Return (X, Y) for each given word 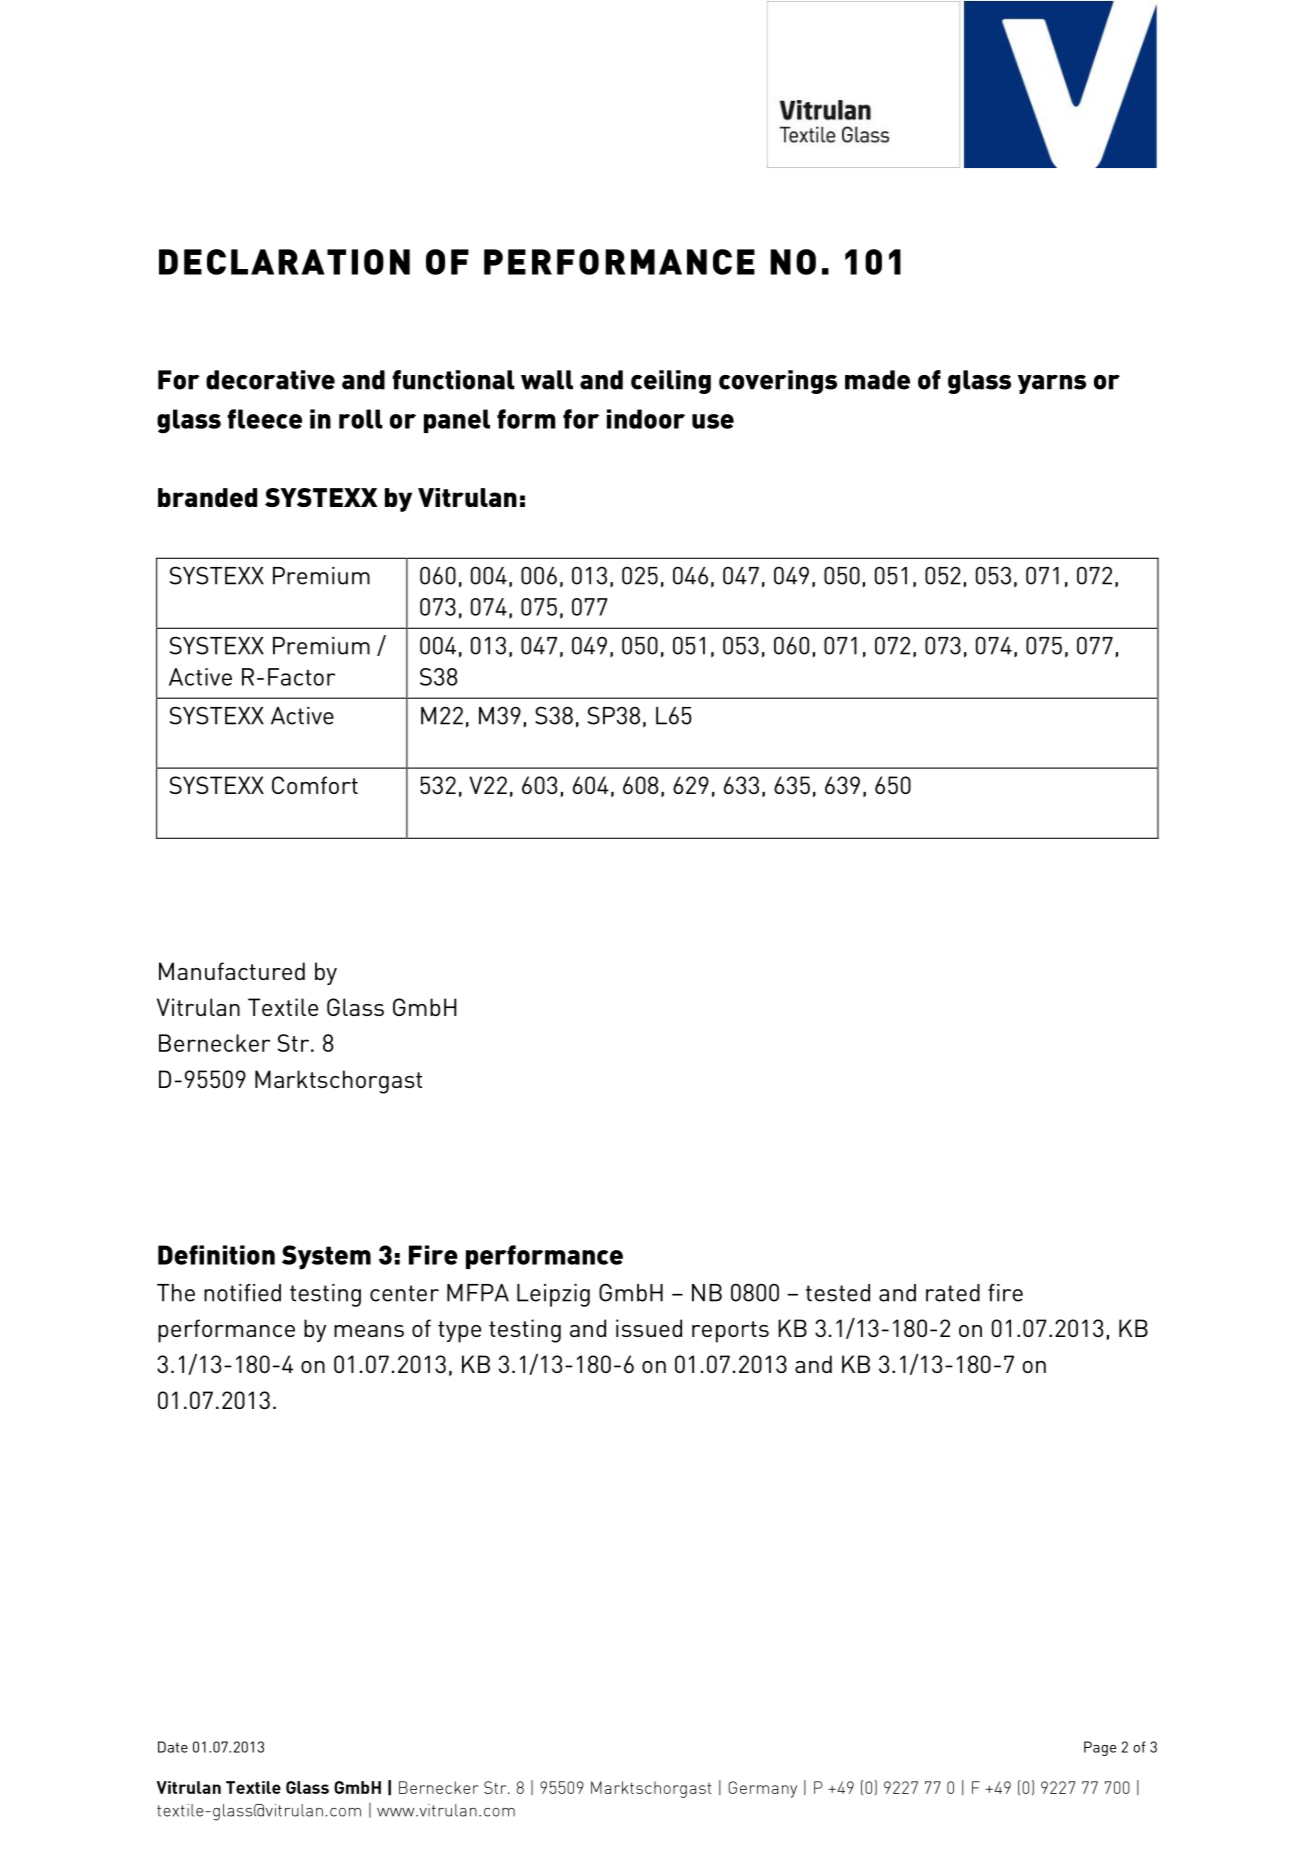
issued (649, 1328)
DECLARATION (284, 262)
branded (207, 497)
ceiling (671, 382)
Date (173, 1747)
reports (730, 1332)
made (877, 380)
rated (953, 1293)
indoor (646, 419)
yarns (1052, 384)
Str (295, 1043)
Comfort (315, 785)
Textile (283, 1007)
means (369, 1331)
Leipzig (553, 1295)
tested (838, 1293)
